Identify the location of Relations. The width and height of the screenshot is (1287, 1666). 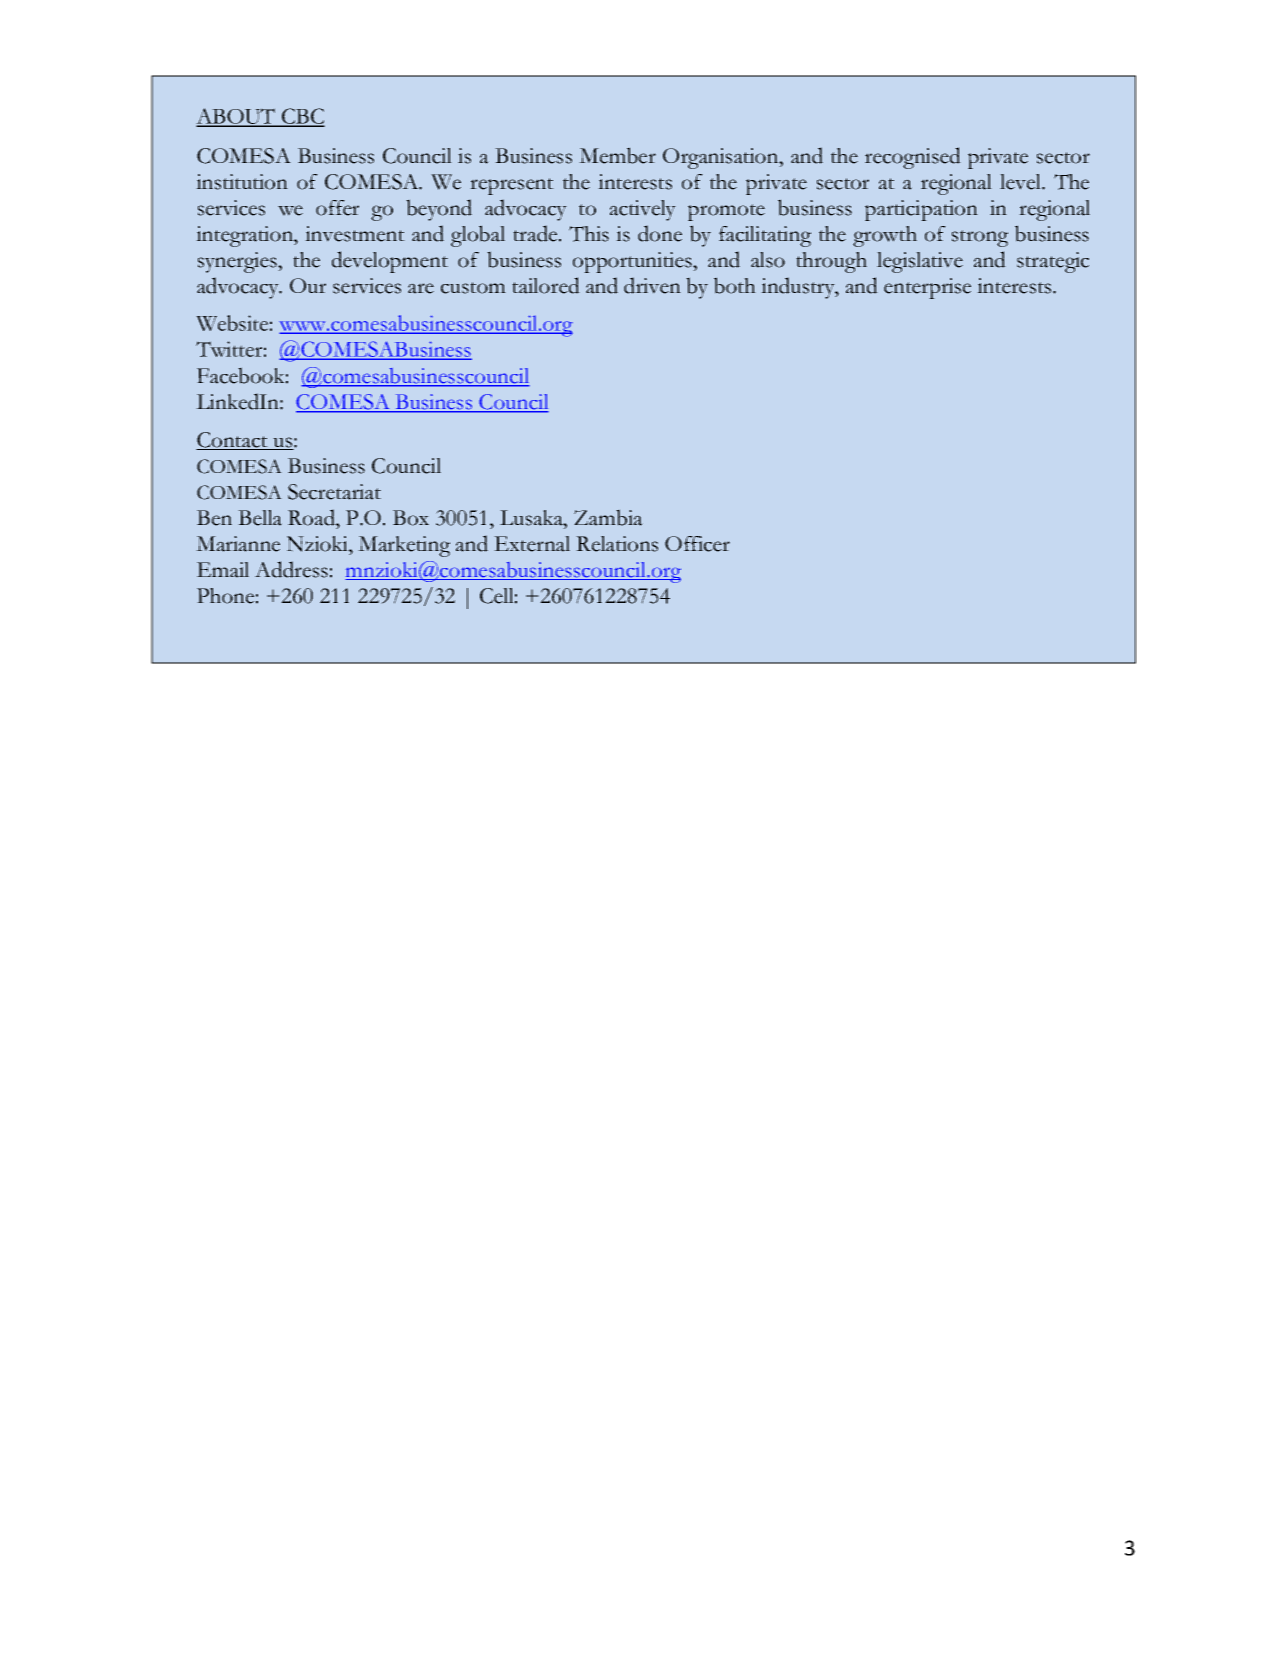
(617, 544).
